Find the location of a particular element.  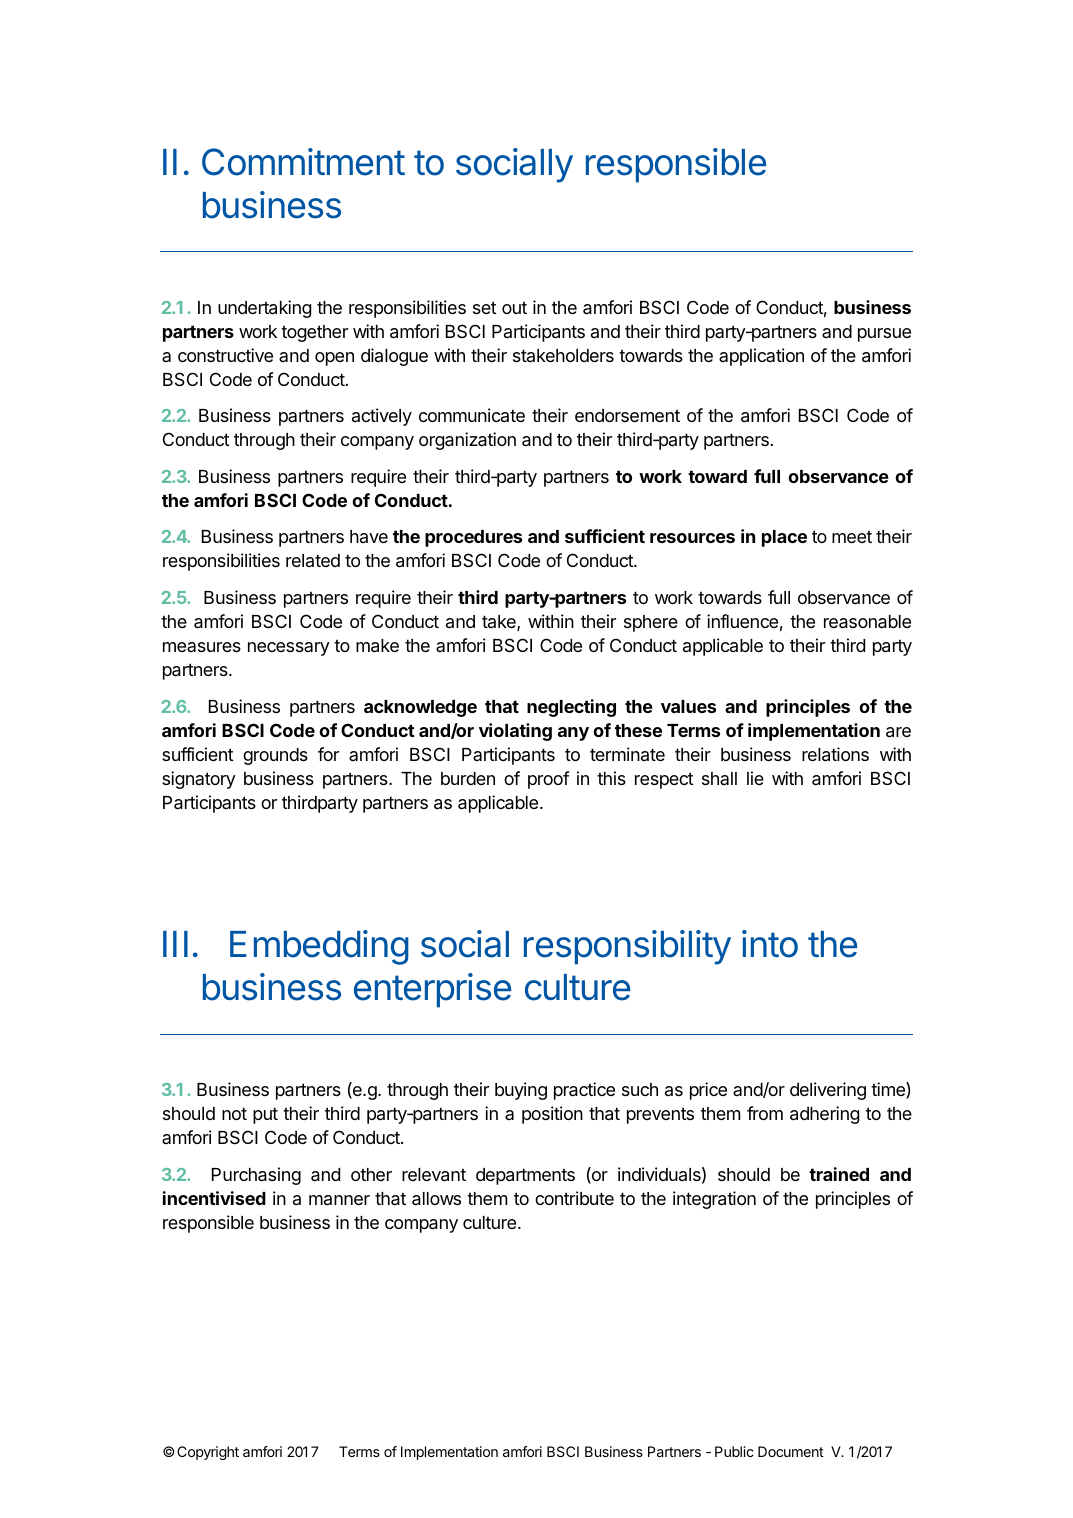

out is located at coordinates (514, 308).
